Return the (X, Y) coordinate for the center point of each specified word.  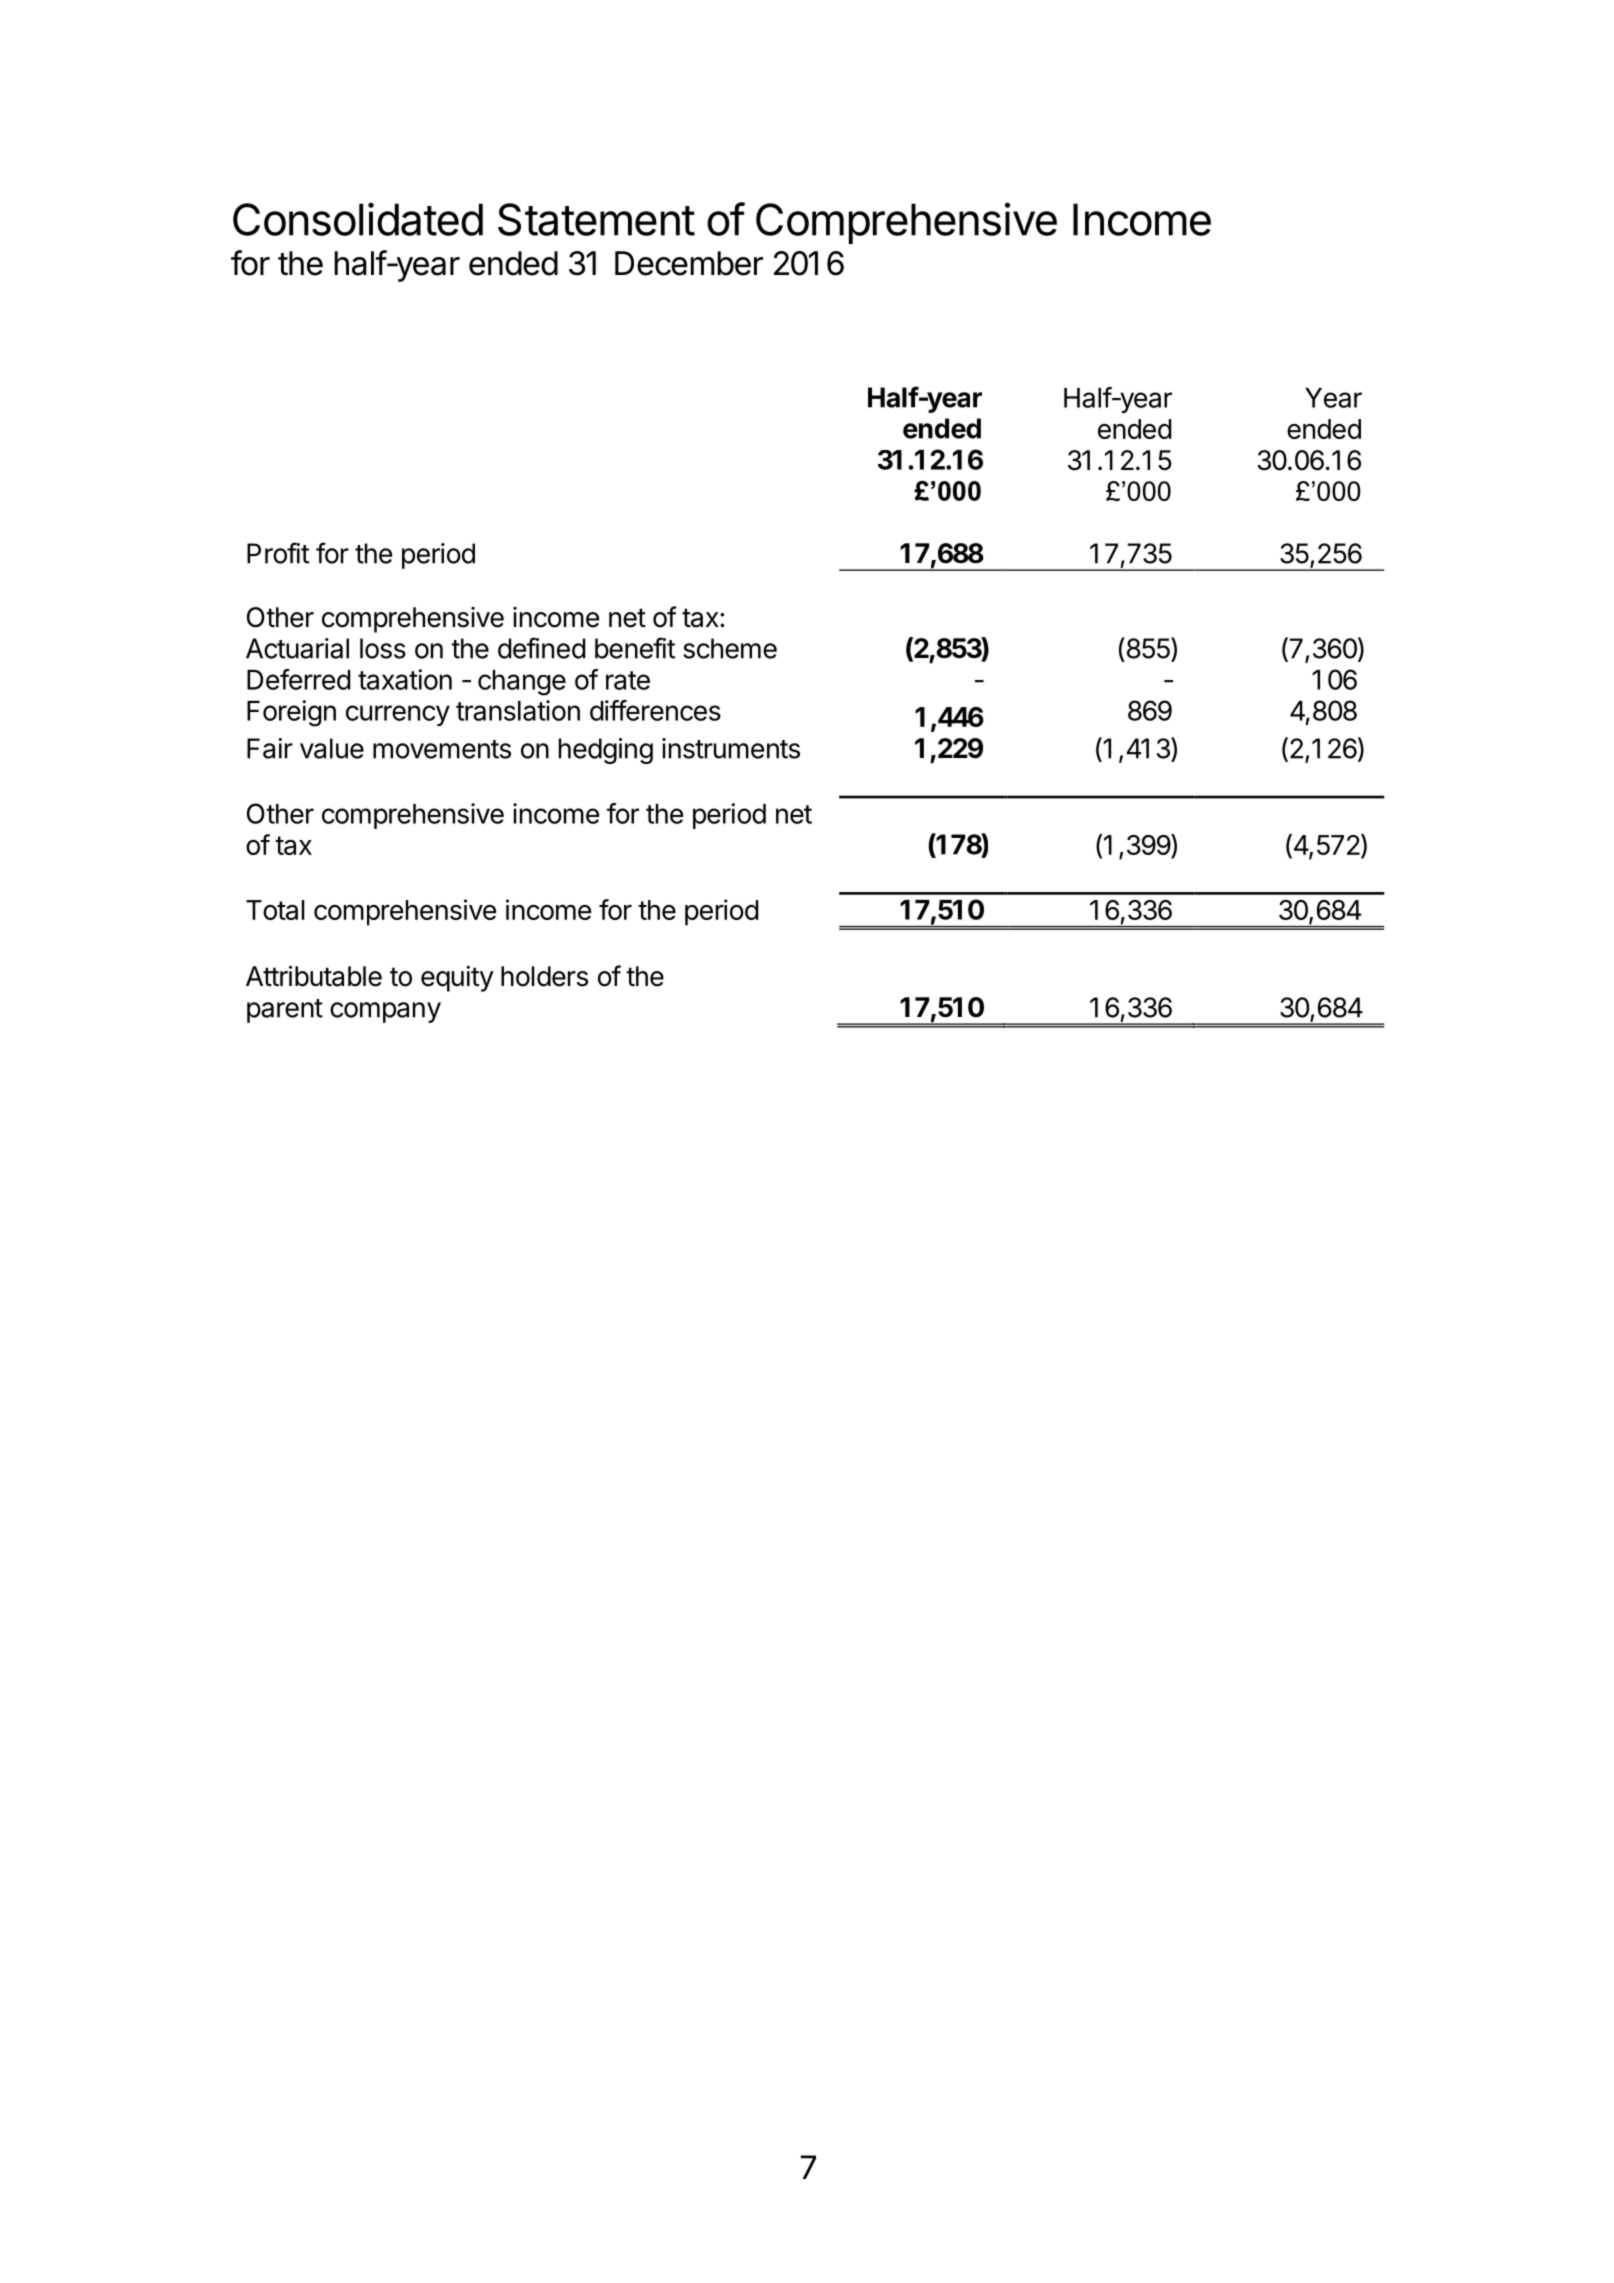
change (522, 683)
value (332, 748)
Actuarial (297, 648)
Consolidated (358, 219)
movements (442, 749)
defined (542, 648)
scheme (730, 648)
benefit (635, 648)
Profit (278, 553)
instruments (731, 748)
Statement (596, 219)
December (689, 263)
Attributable (314, 976)
